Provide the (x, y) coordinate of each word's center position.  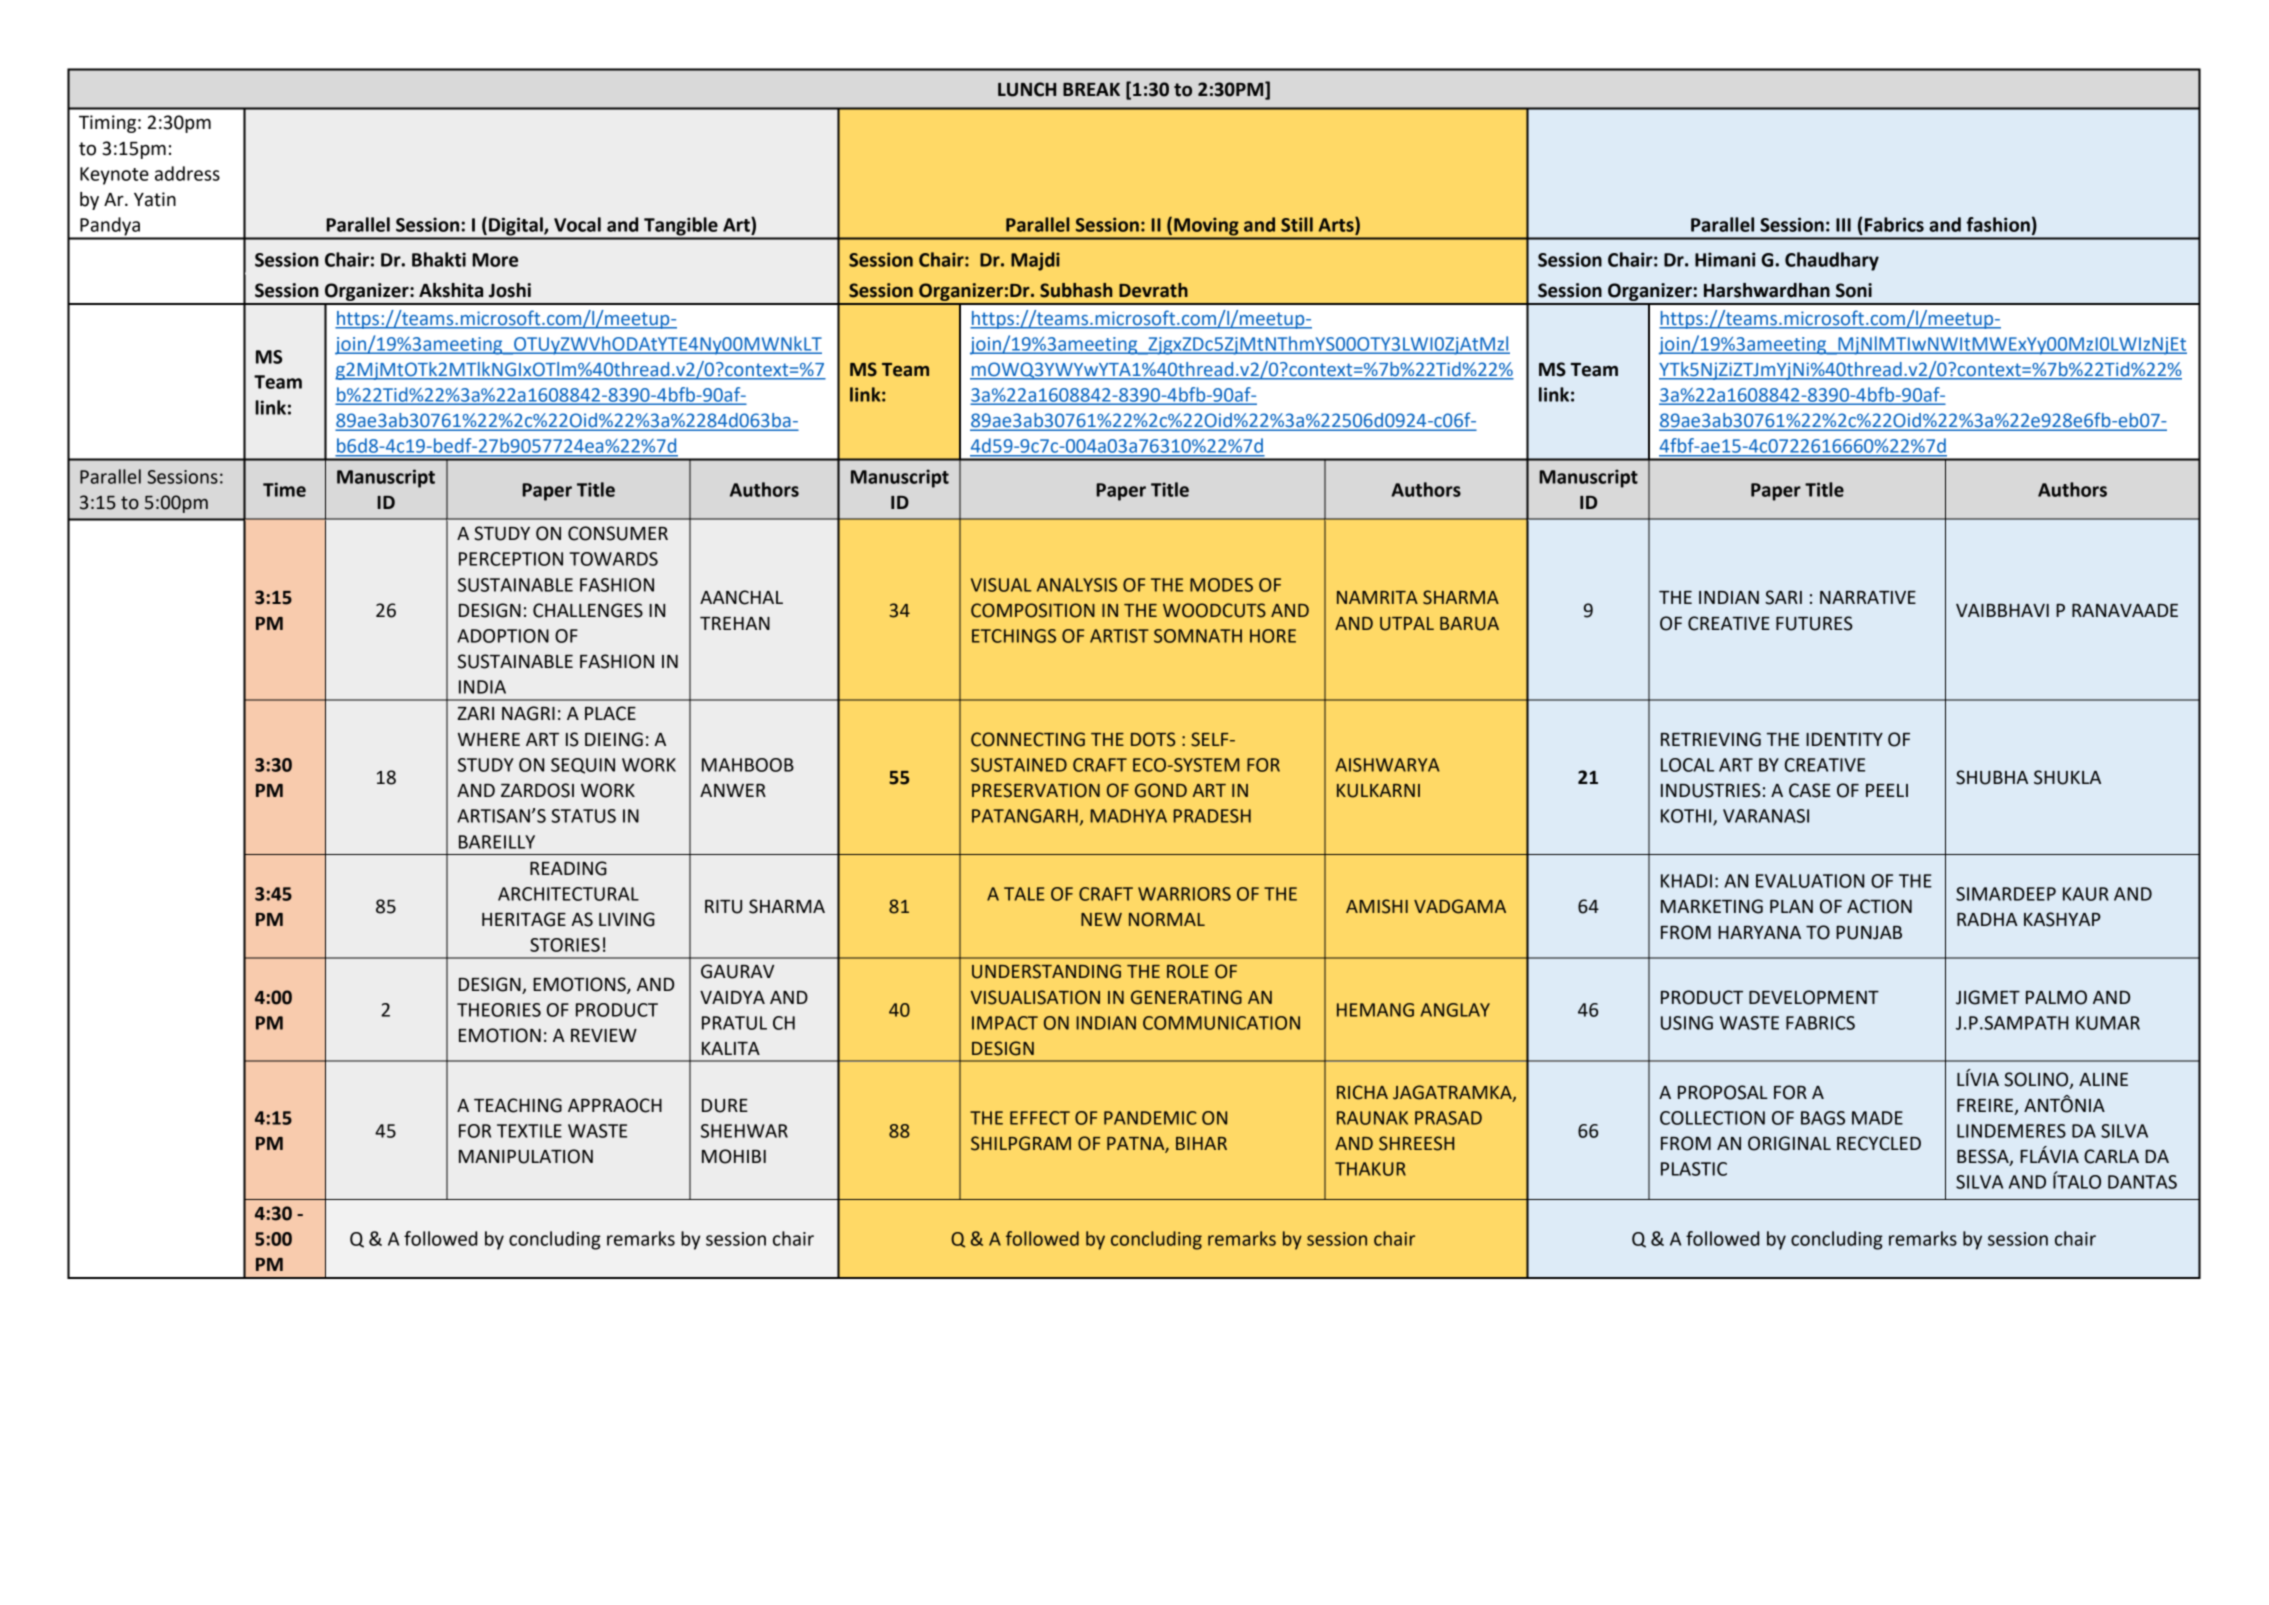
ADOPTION (503, 636)
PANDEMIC (1150, 1118)
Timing (107, 124)
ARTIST (1119, 636)
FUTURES (1814, 623)
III (1843, 225)
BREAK (1091, 89)
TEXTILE (529, 1131)
